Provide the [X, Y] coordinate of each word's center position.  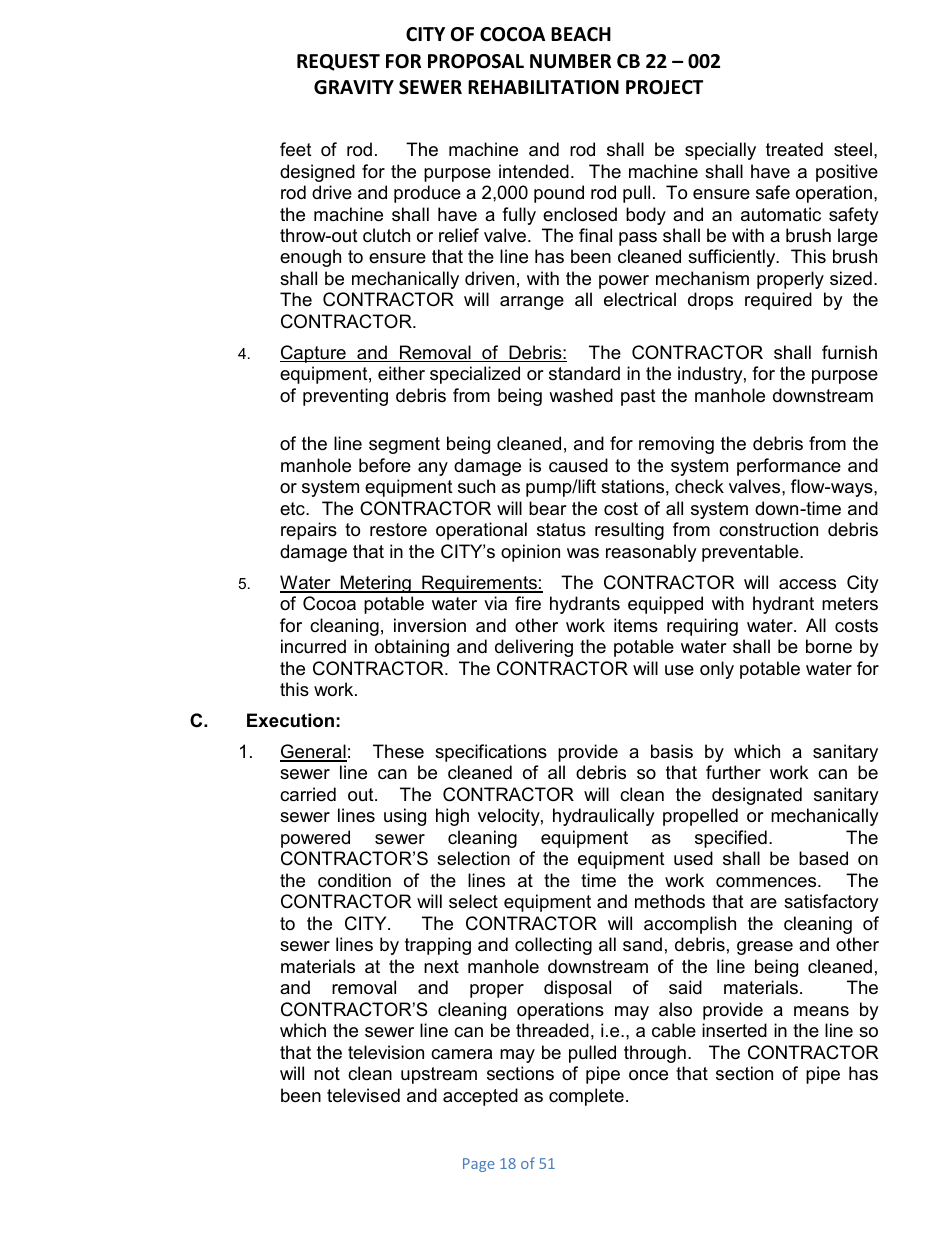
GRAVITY [354, 87]
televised [363, 1095]
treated [794, 149]
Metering [375, 584]
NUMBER [570, 61]
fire [528, 603]
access [807, 584]
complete [586, 1097]
